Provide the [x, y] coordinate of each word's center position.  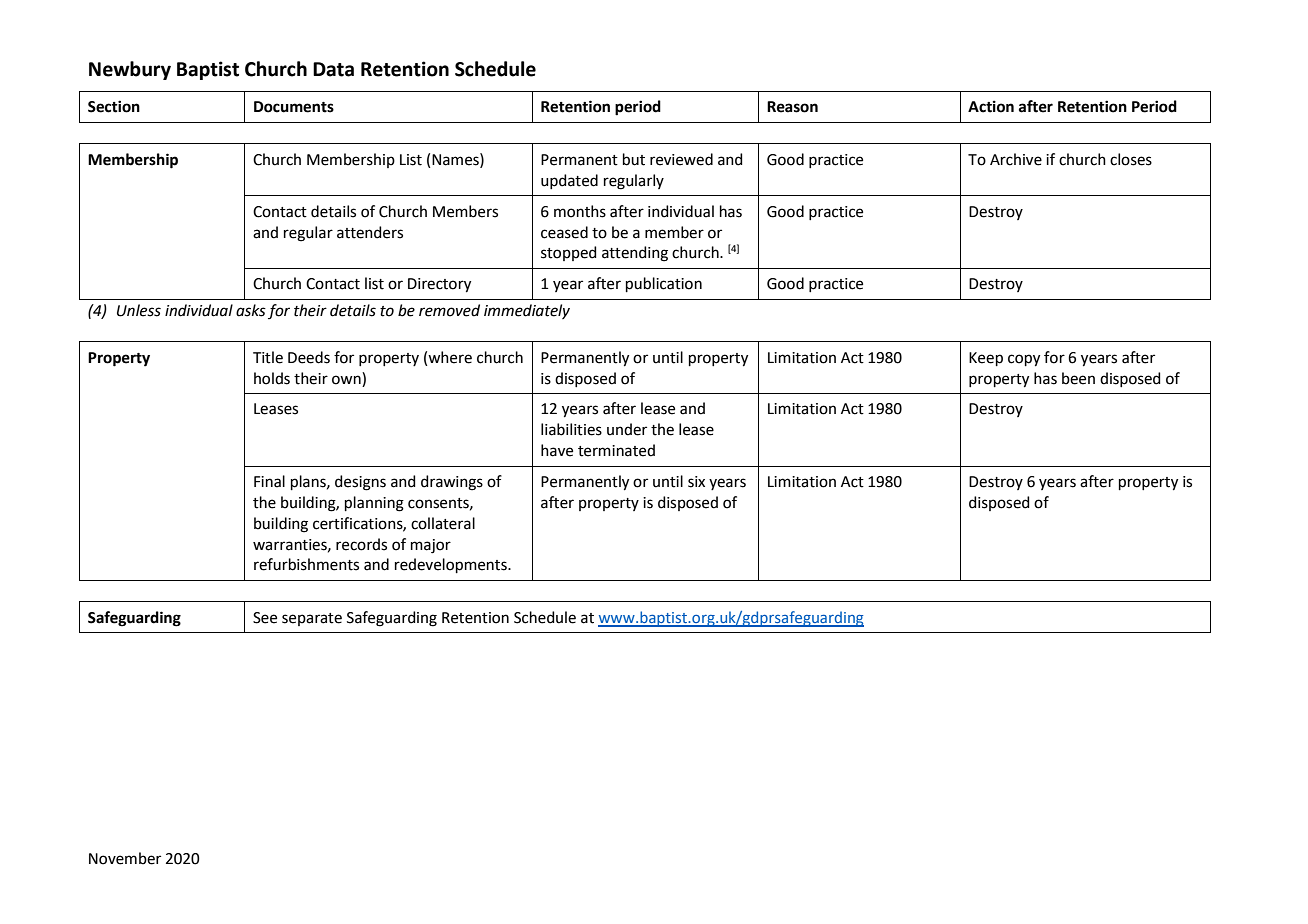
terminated [616, 450]
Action [991, 106]
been [1078, 378]
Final [269, 481]
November [125, 858]
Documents [294, 107]
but [634, 159]
